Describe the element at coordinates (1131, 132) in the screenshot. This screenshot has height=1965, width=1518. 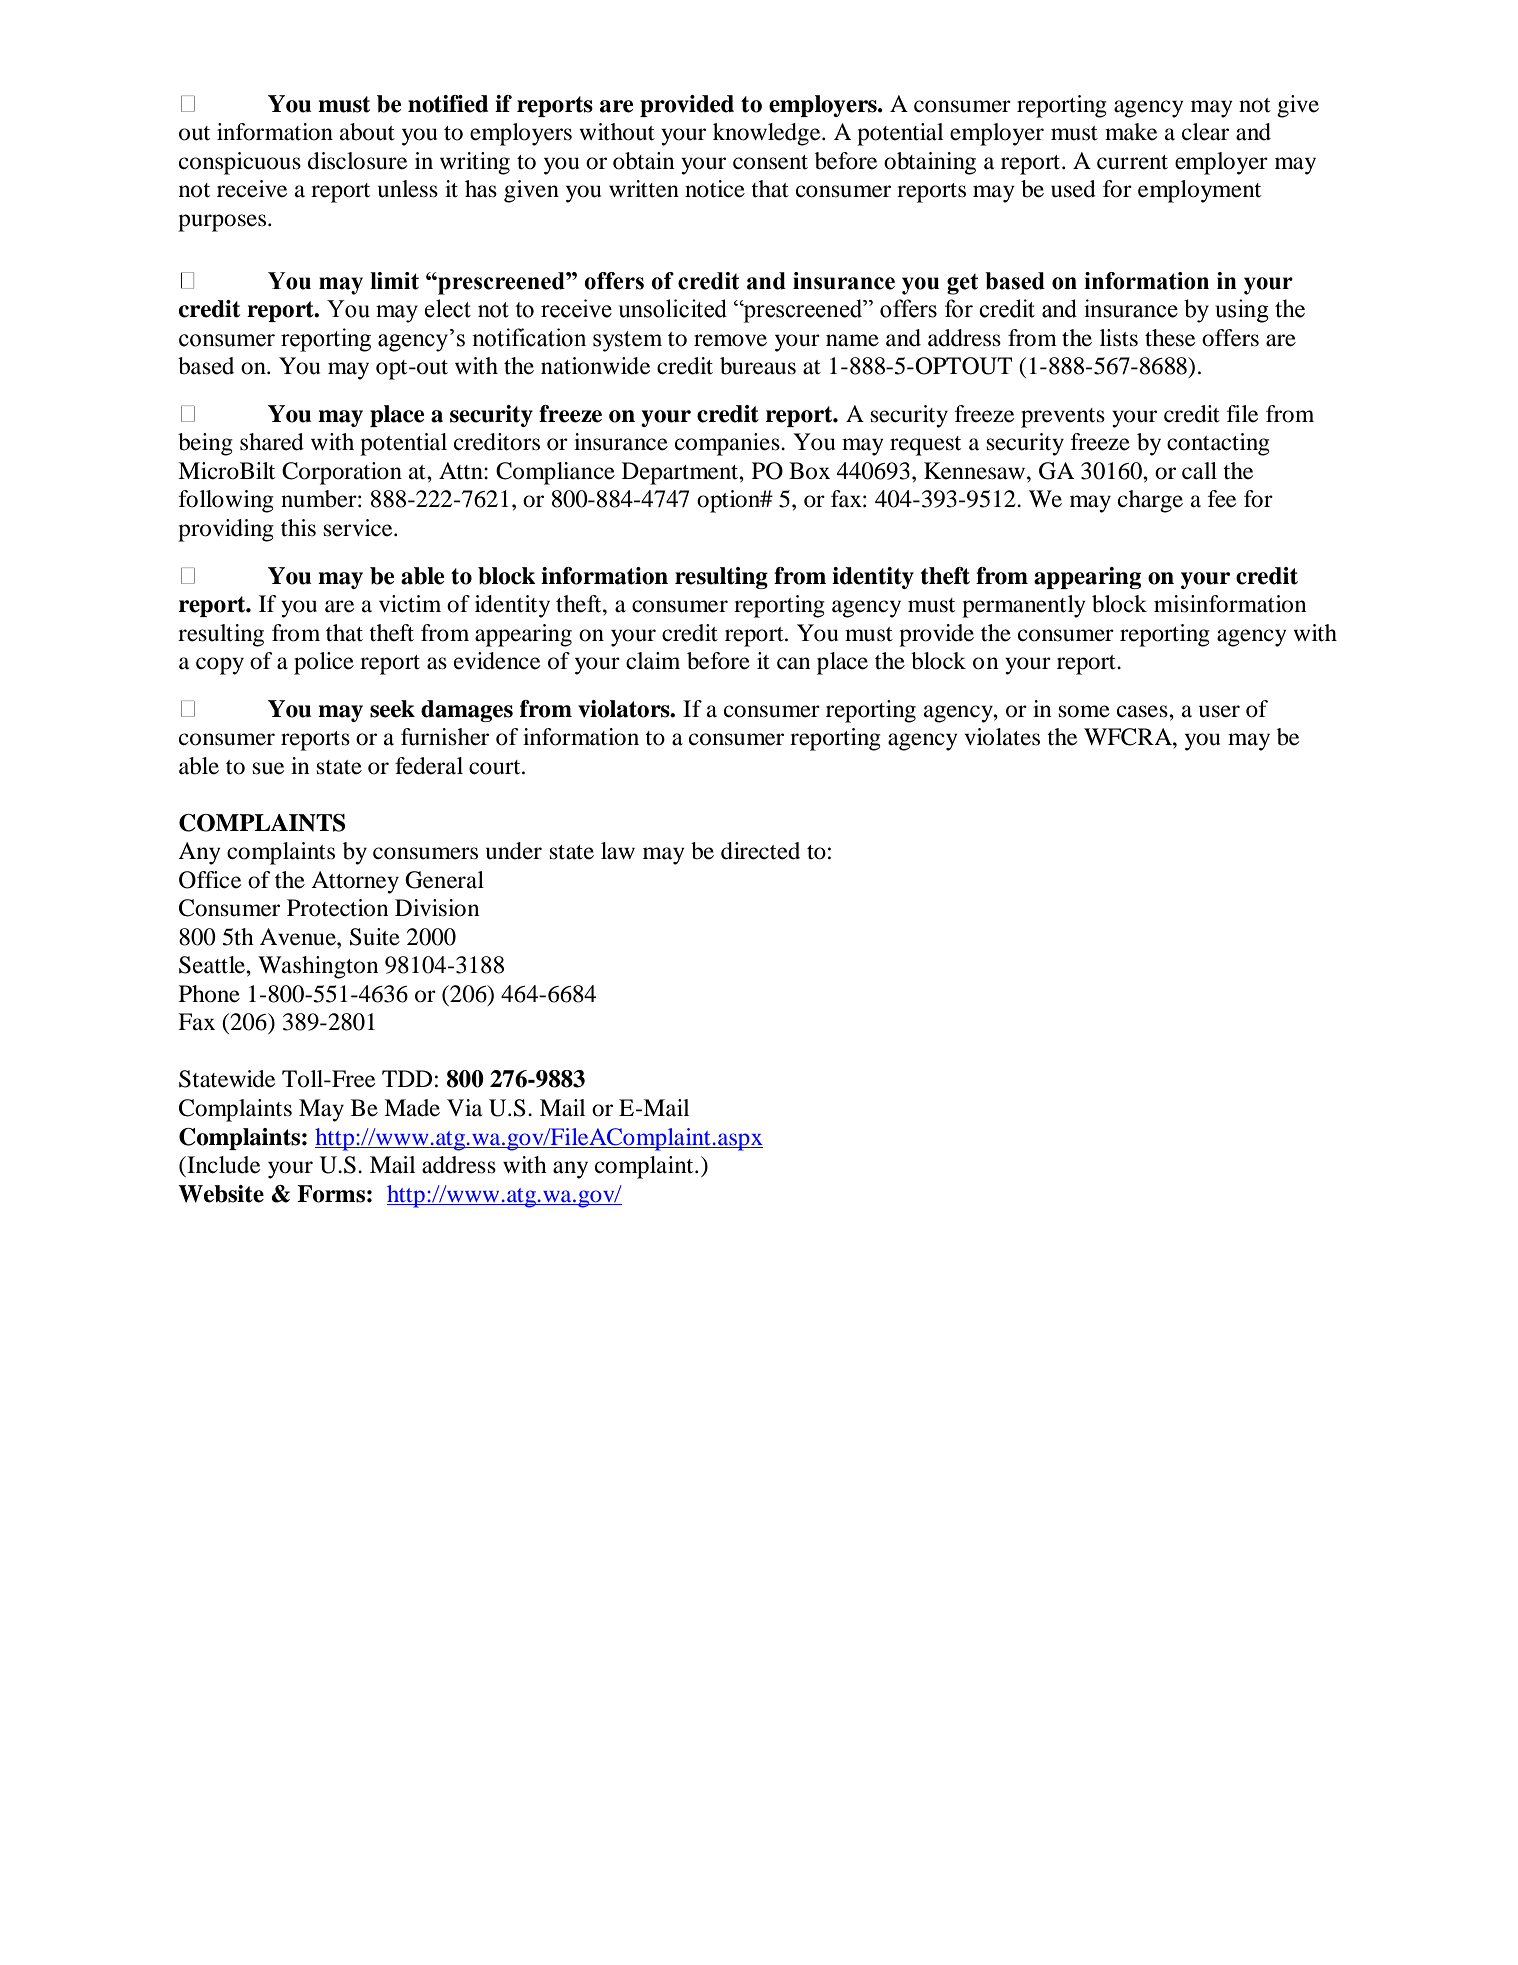
I see `make` at that location.
